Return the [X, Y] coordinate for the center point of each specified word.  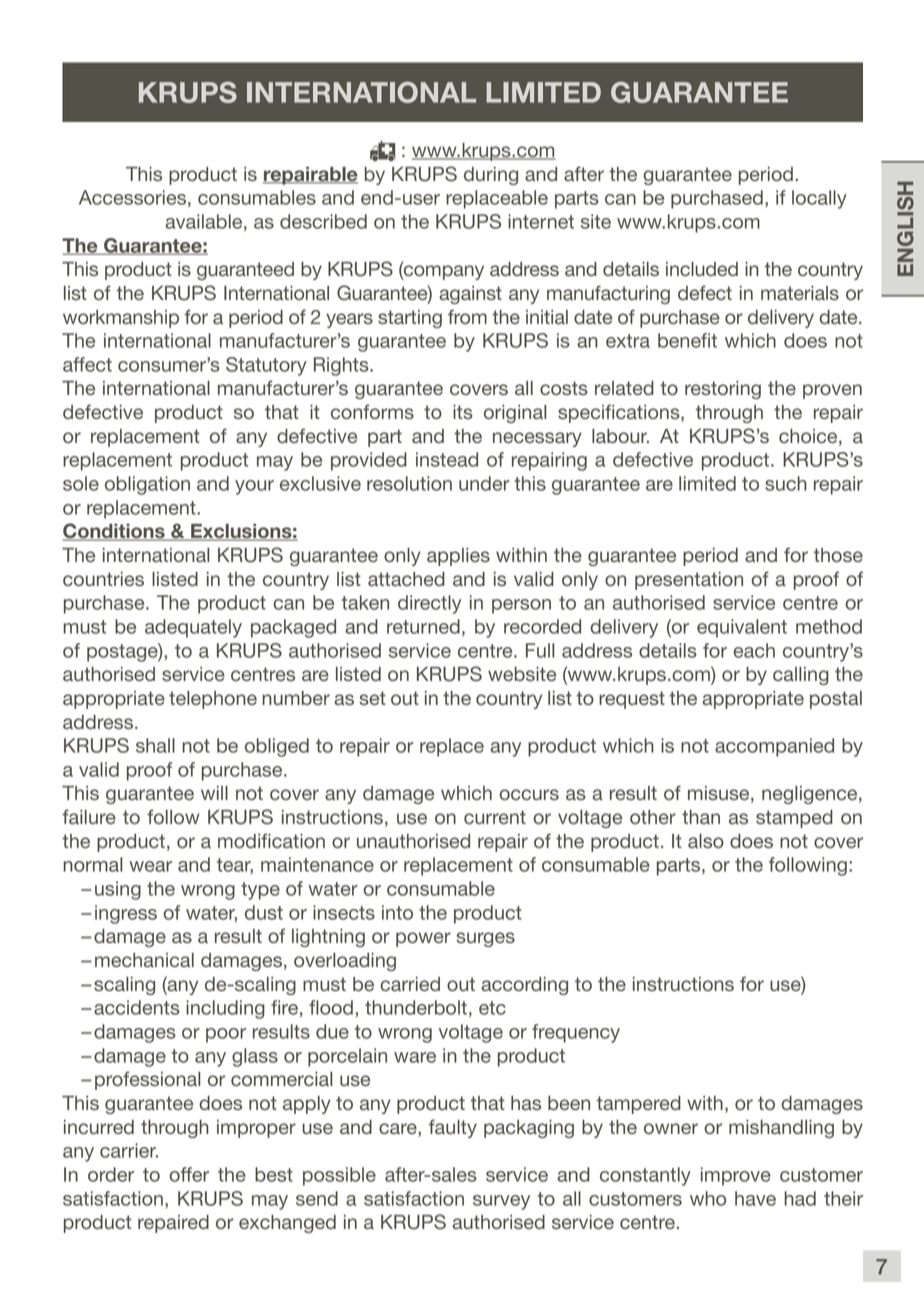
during [491, 176]
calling [801, 676]
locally [819, 199]
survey [501, 1202]
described [323, 221]
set [372, 698]
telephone [213, 700]
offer [189, 1174]
